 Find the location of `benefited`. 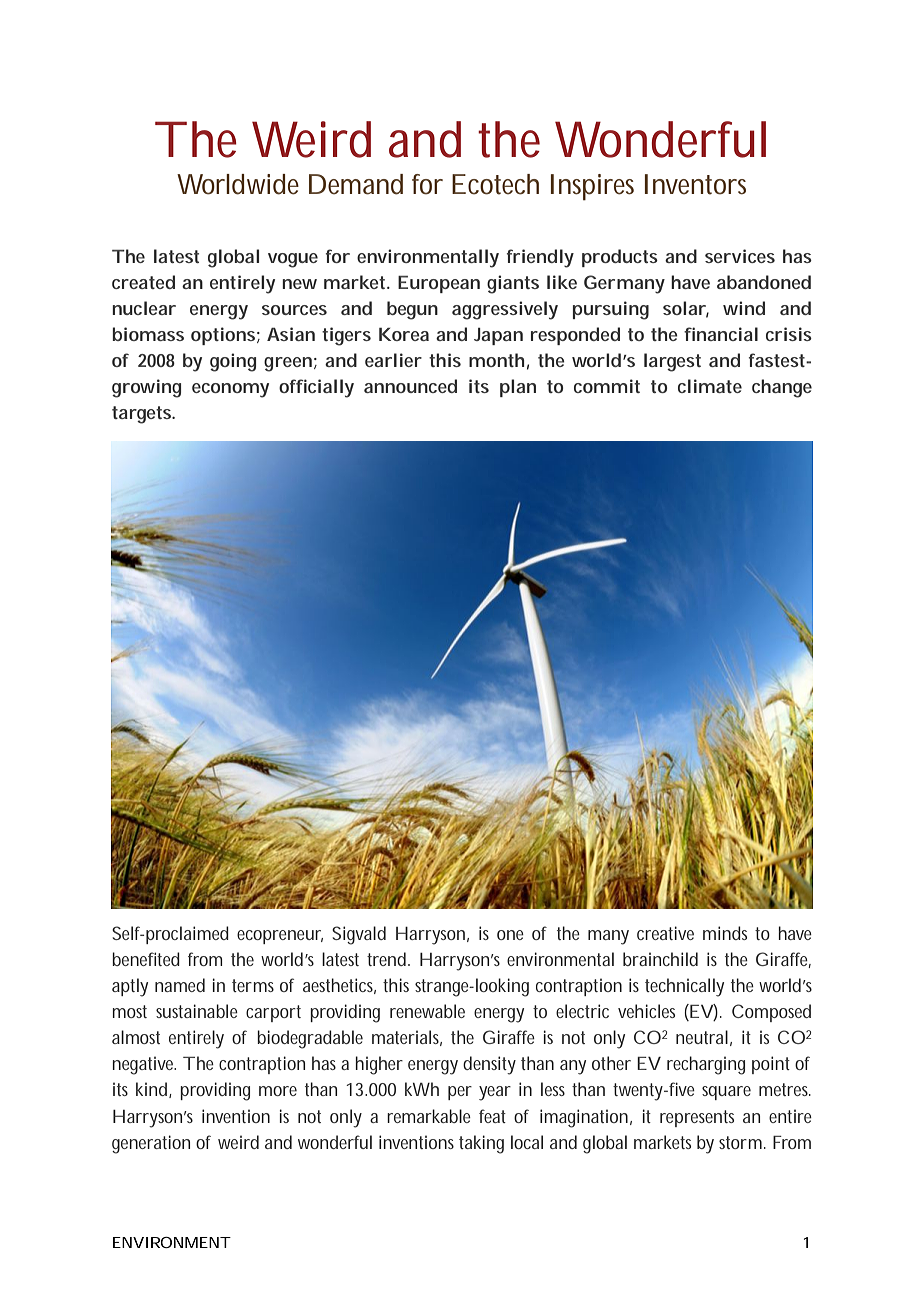

benefited is located at coordinates (146, 959).
